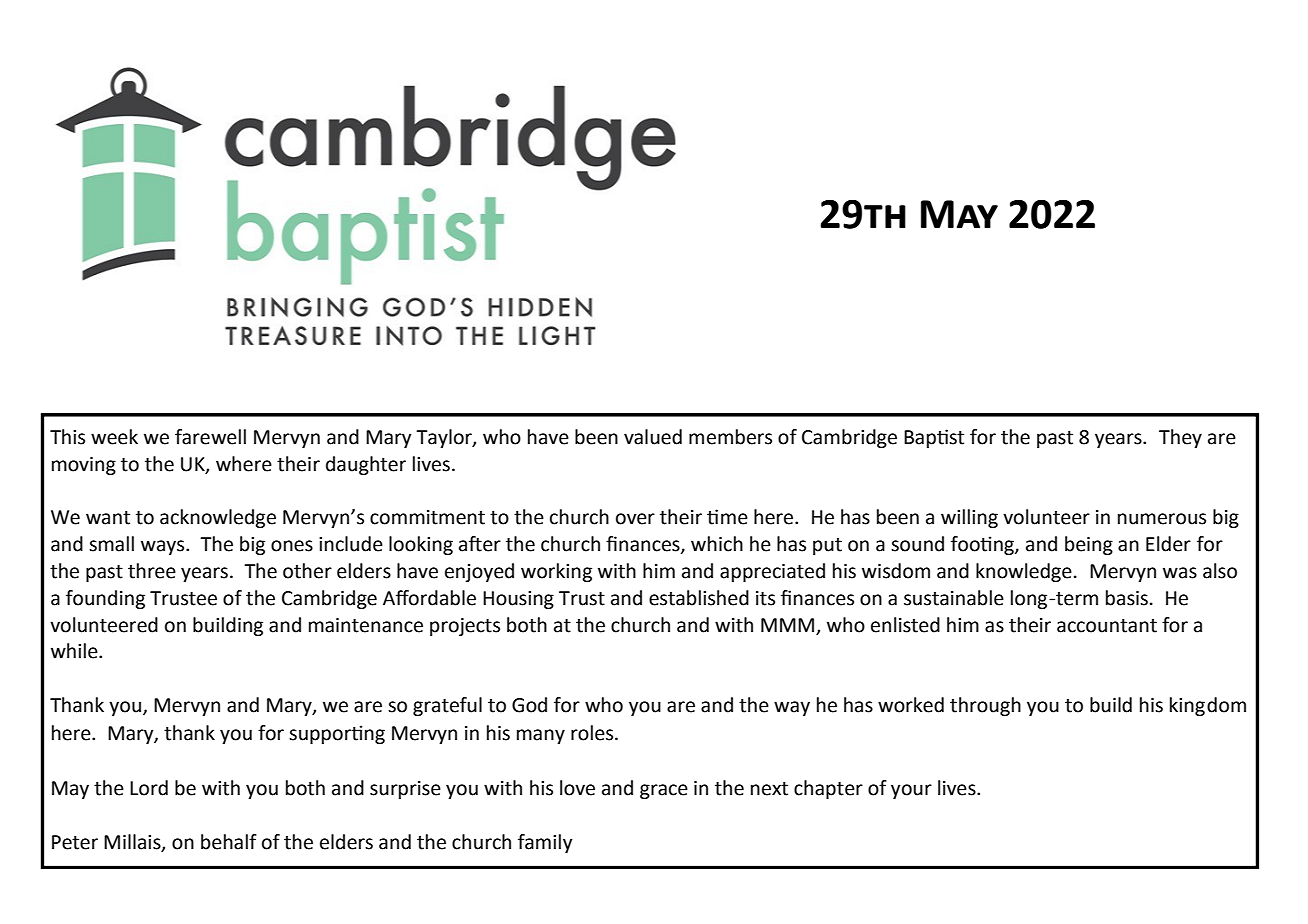  Describe the element at coordinates (545, 843) in the document. I see `family` at that location.
